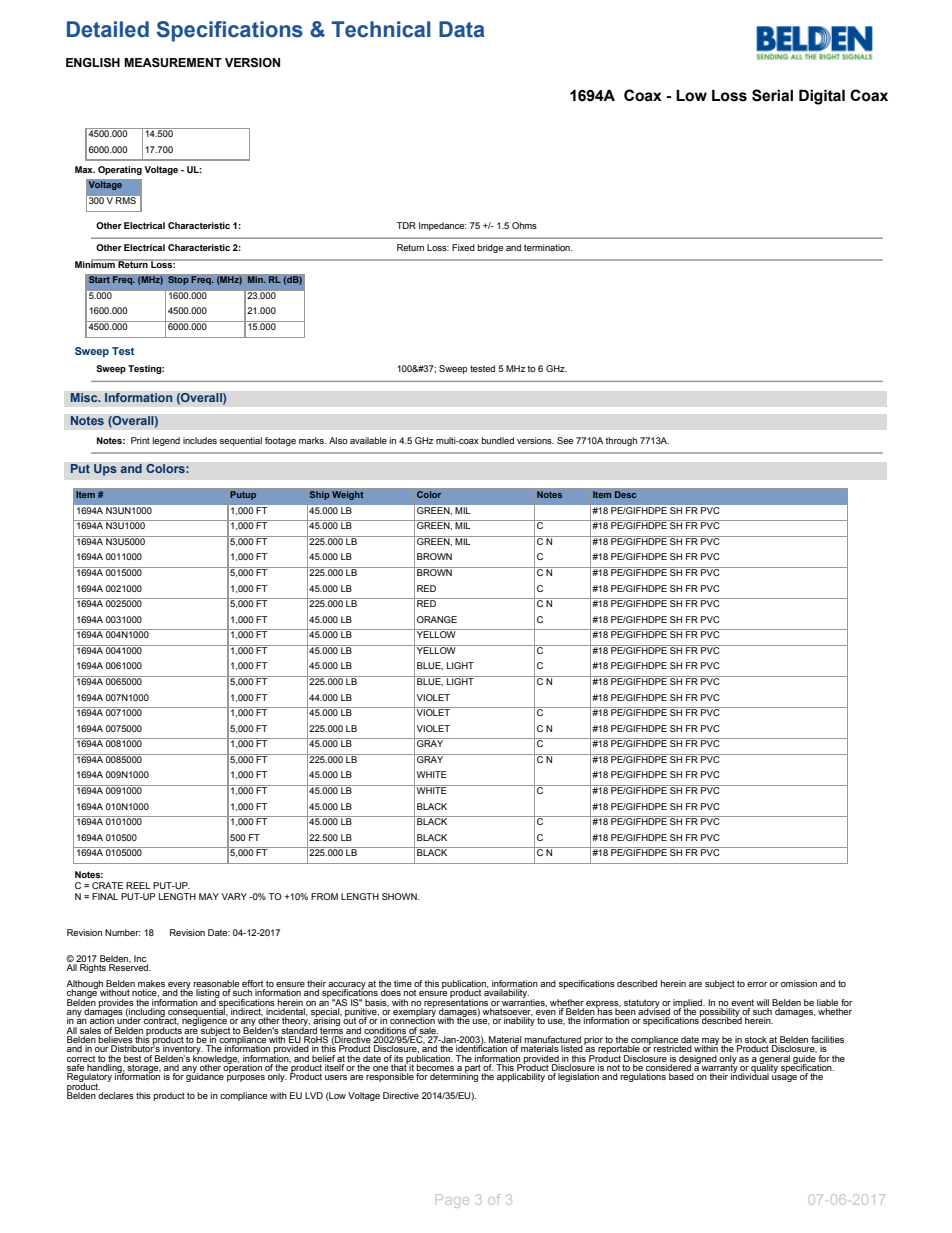 The height and width of the screenshot is (1233, 952). I want to click on Serial, so click(772, 95).
